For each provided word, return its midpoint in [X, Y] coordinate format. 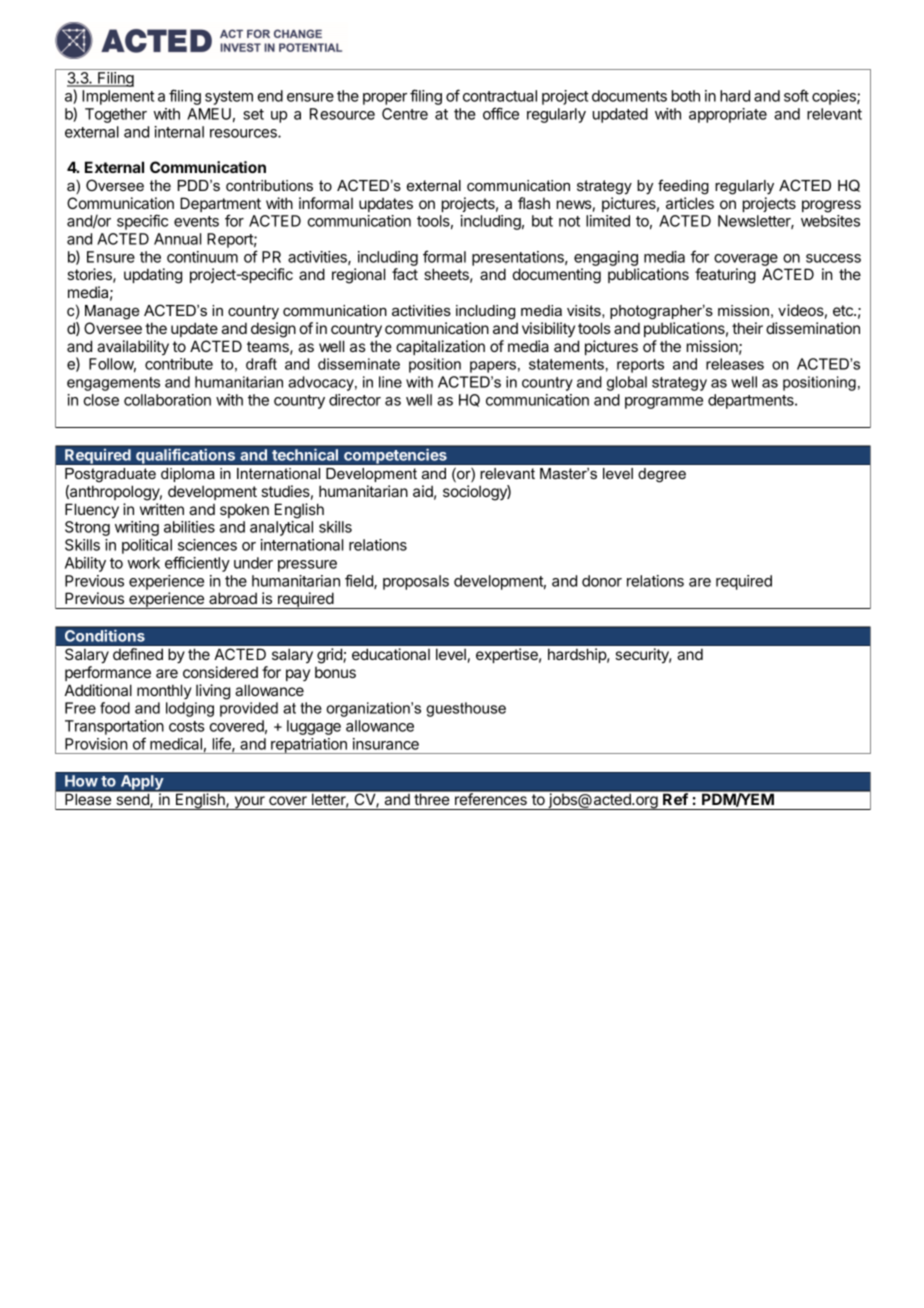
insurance [386, 744]
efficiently [197, 564]
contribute [179, 364]
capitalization [440, 347]
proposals [416, 582]
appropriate [728, 115]
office [501, 113]
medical [176, 744]
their [747, 328]
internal [179, 132]
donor [602, 581]
